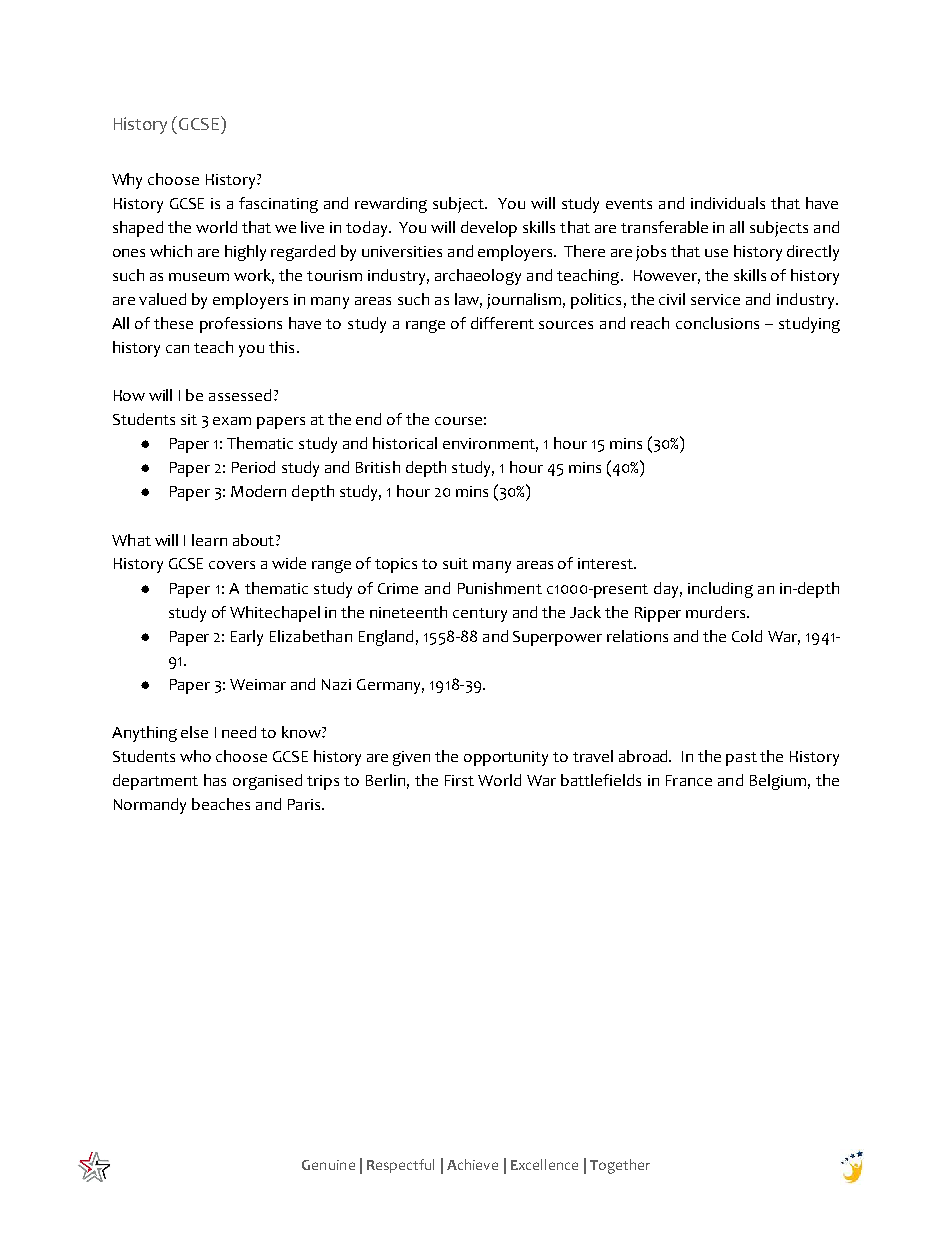 The width and height of the screenshot is (952, 1233). What do you see at coordinates (472, 1164) in the screenshot?
I see `Achieve` at bounding box center [472, 1164].
